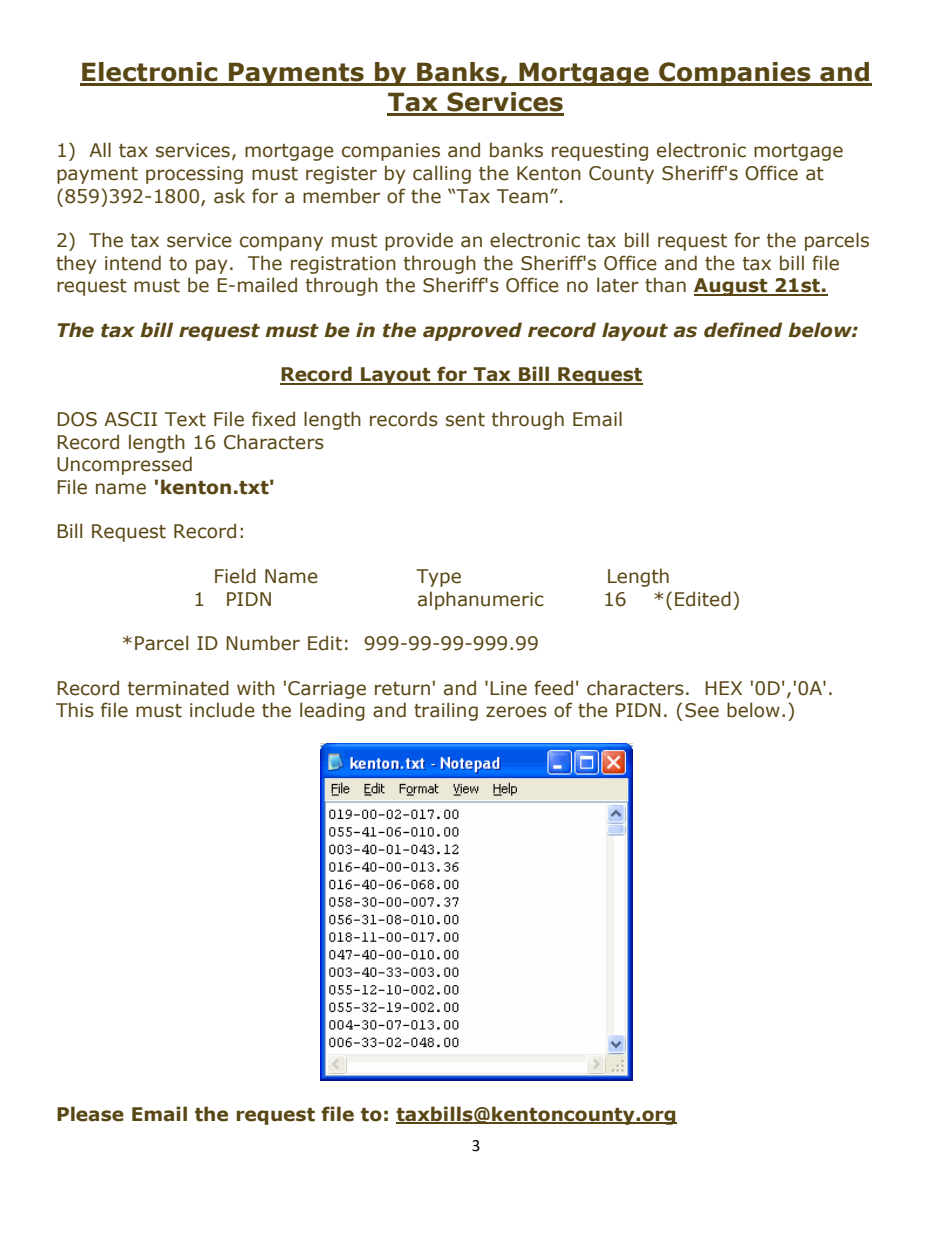 Image resolution: width=952 pixels, height=1233 pixels. What do you see at coordinates (222, 710) in the document?
I see `include` at bounding box center [222, 710].
